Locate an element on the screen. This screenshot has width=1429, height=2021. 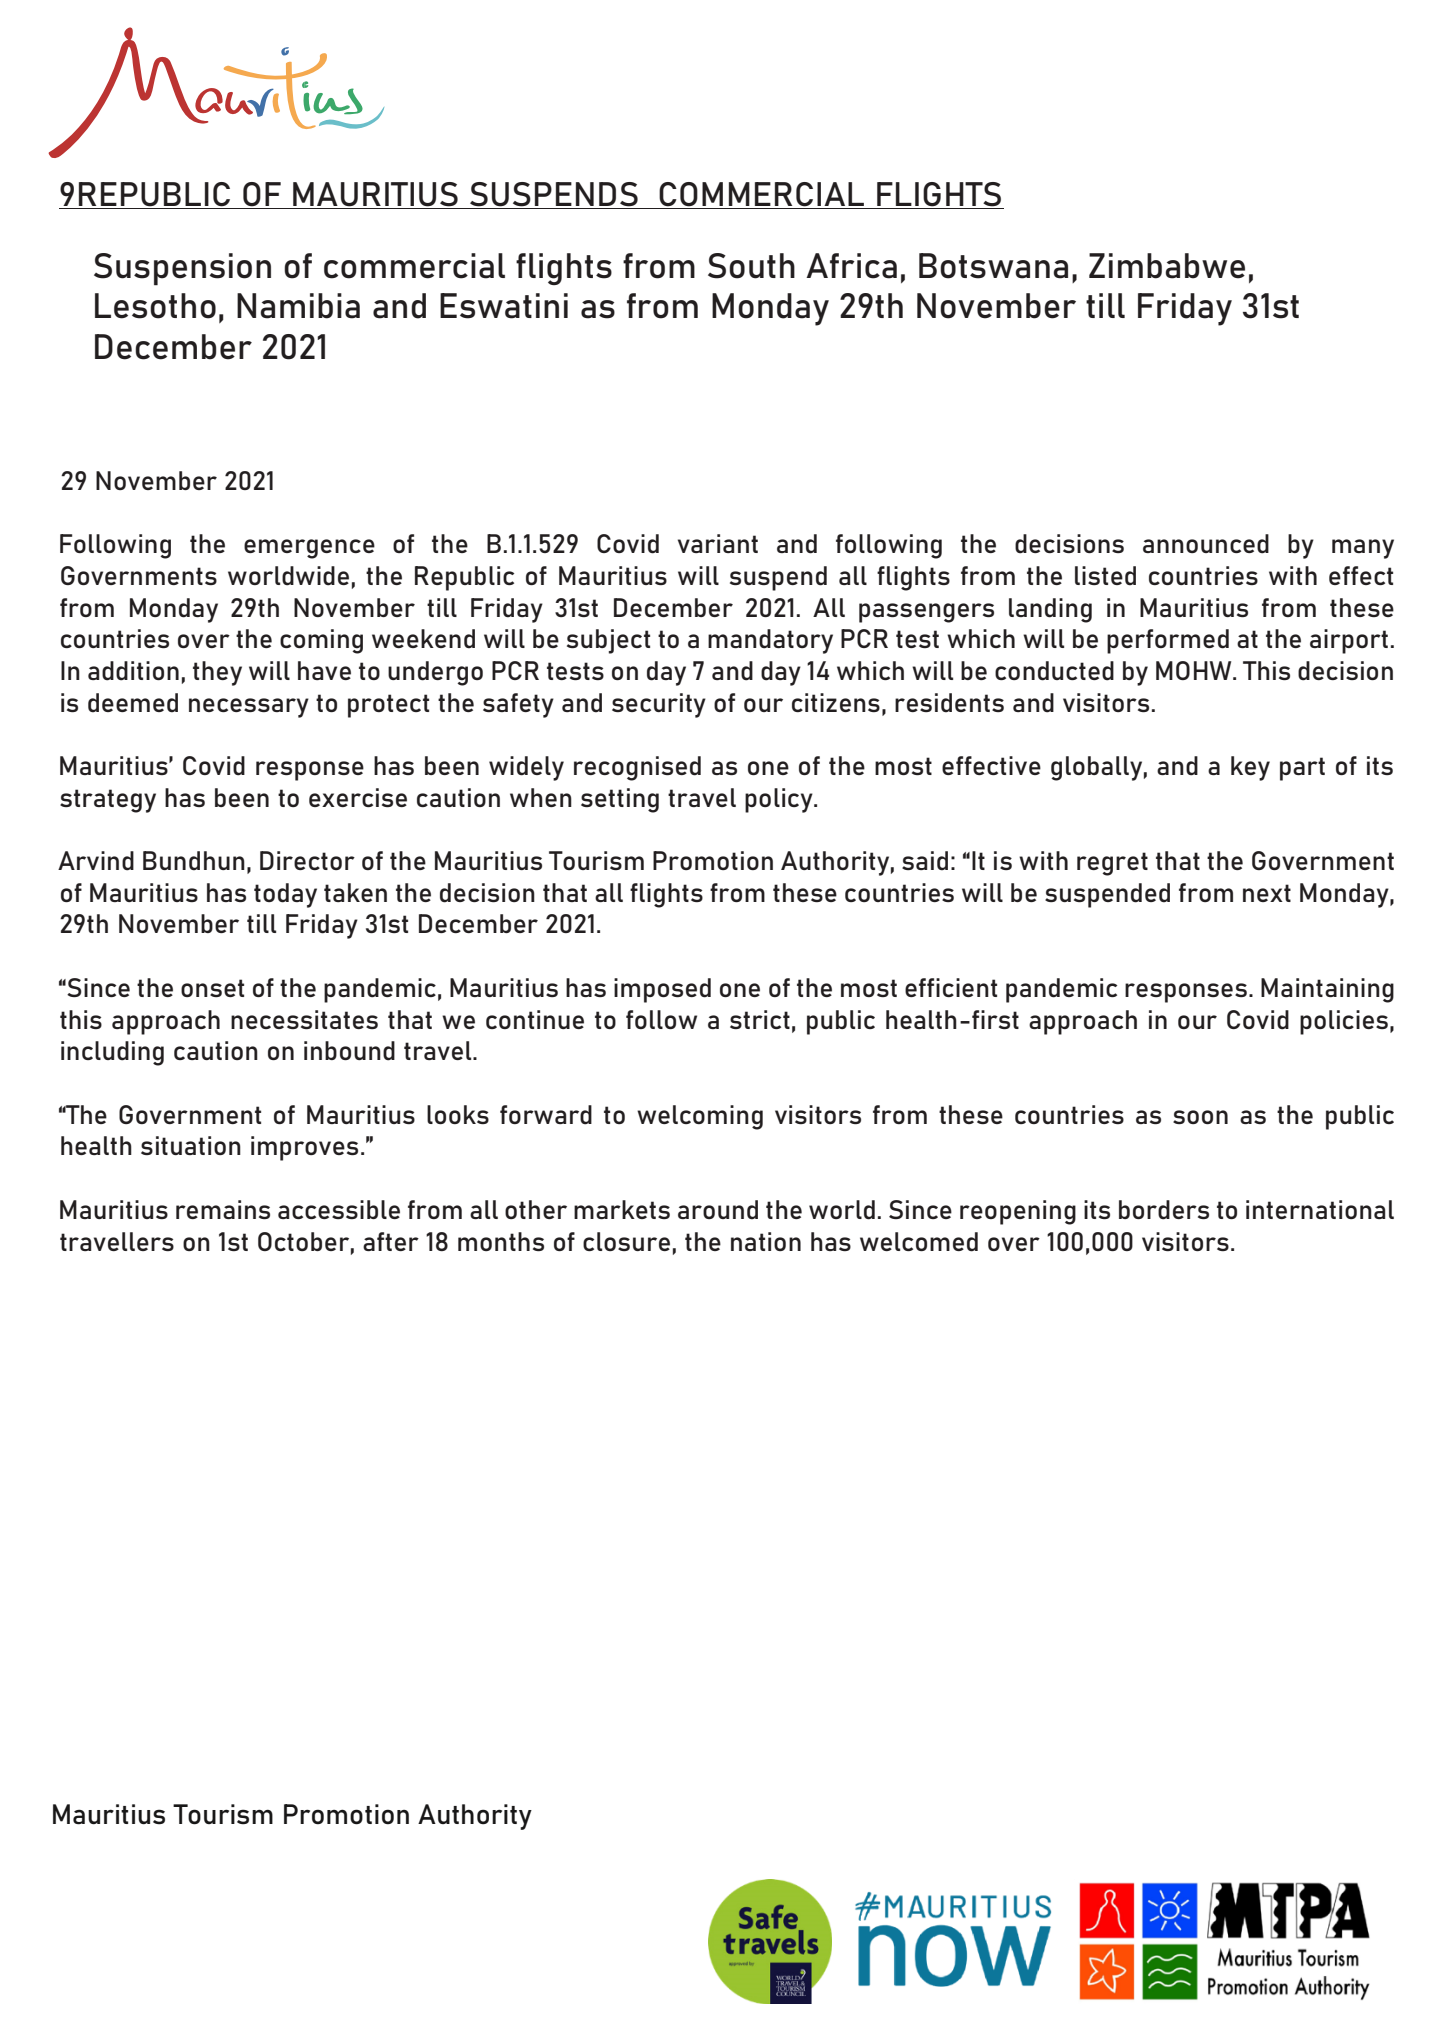
key is located at coordinates (1250, 768).
